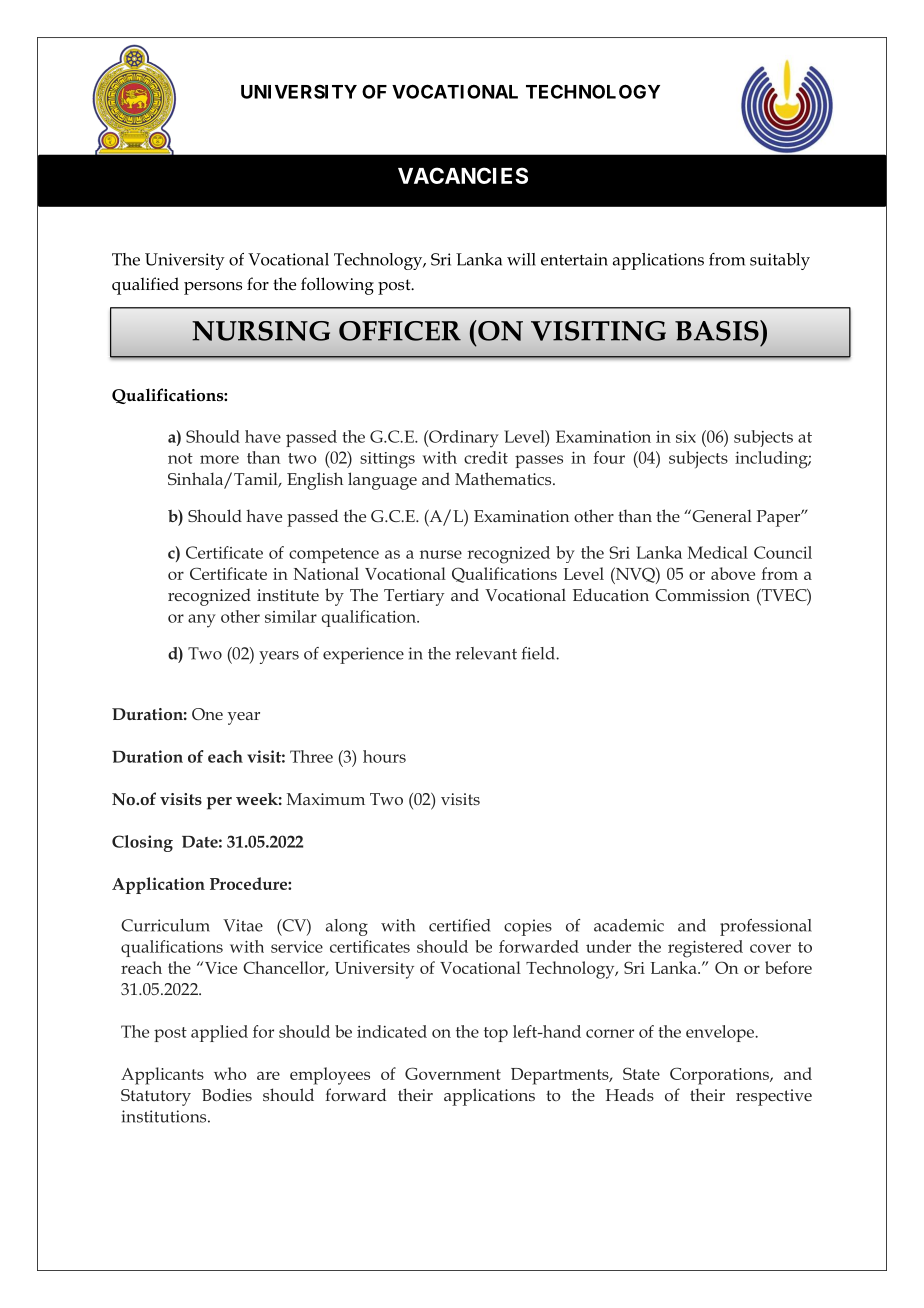 This image has height=1308, width=924. I want to click on Government, so click(453, 1073).
